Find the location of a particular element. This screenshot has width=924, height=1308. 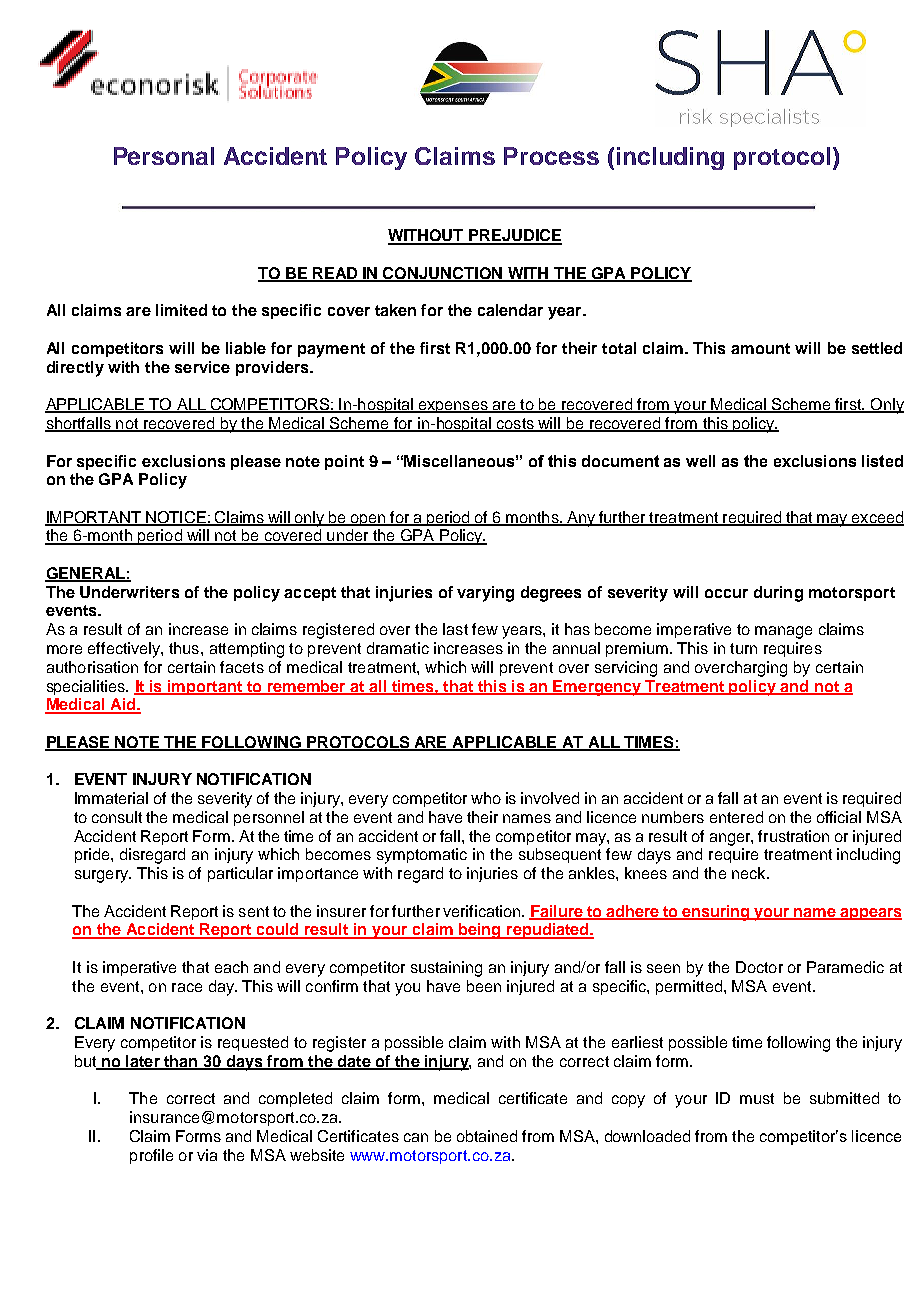

expenses is located at coordinates (453, 407).
